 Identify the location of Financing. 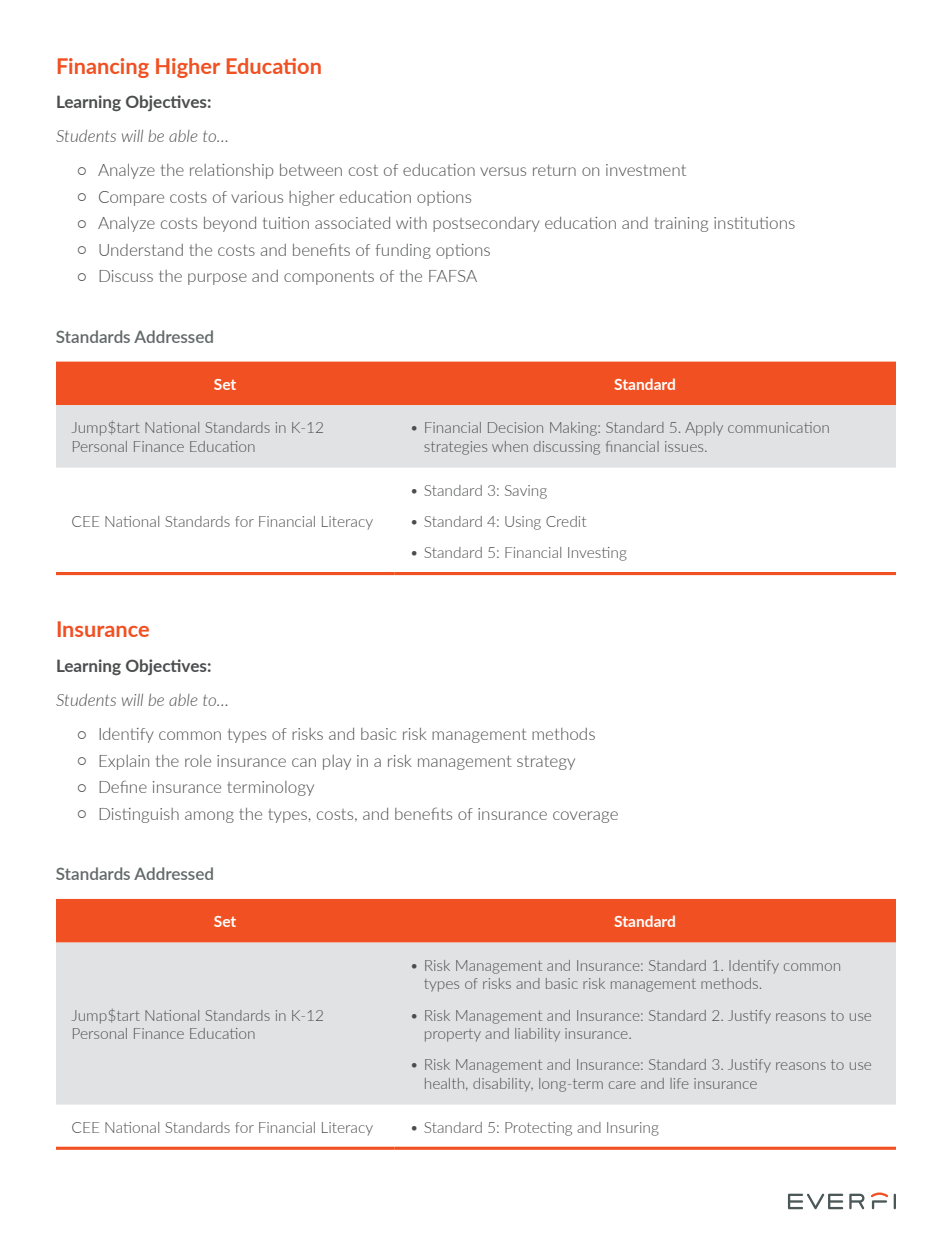
(103, 68).
